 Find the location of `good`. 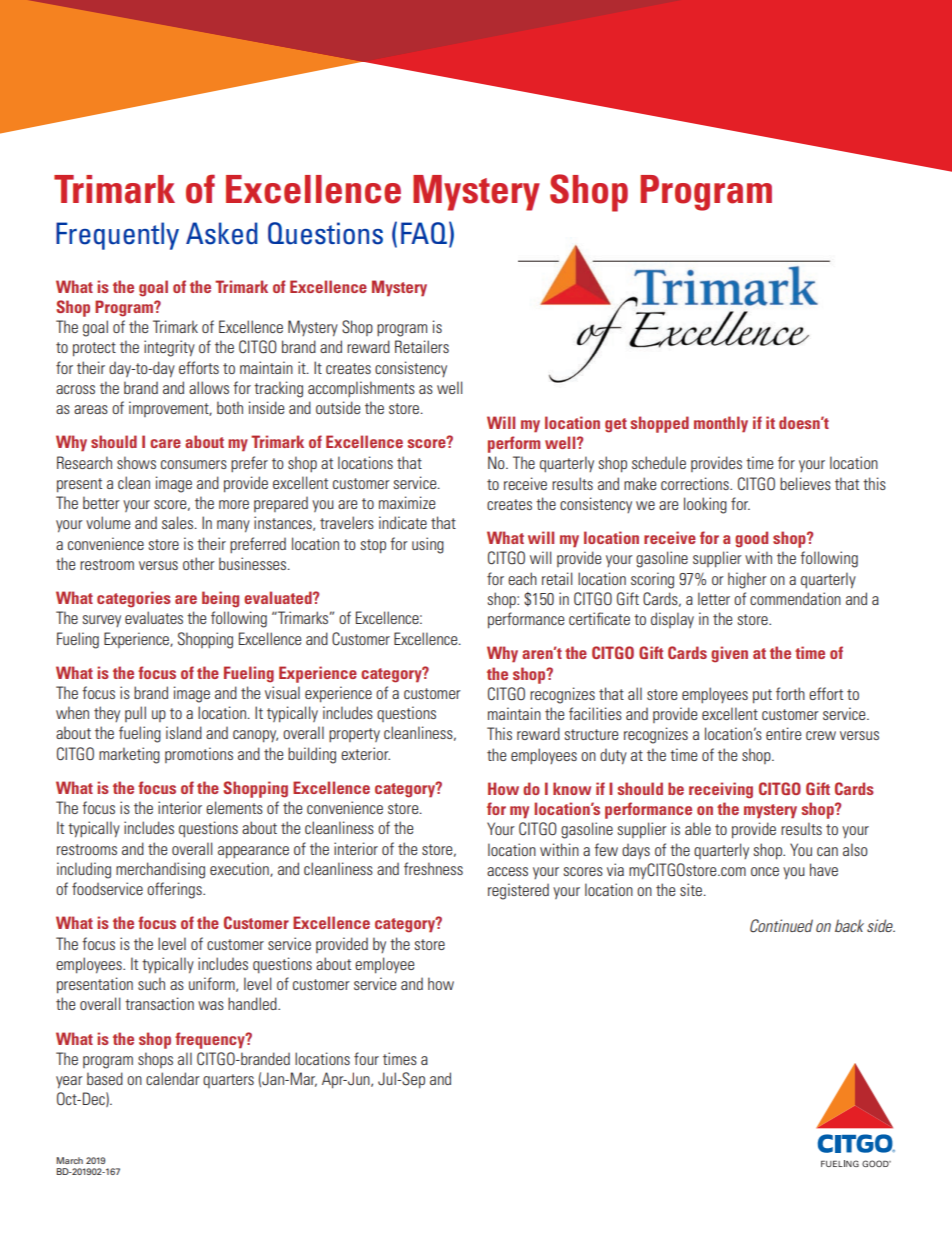

good is located at coordinates (751, 539).
